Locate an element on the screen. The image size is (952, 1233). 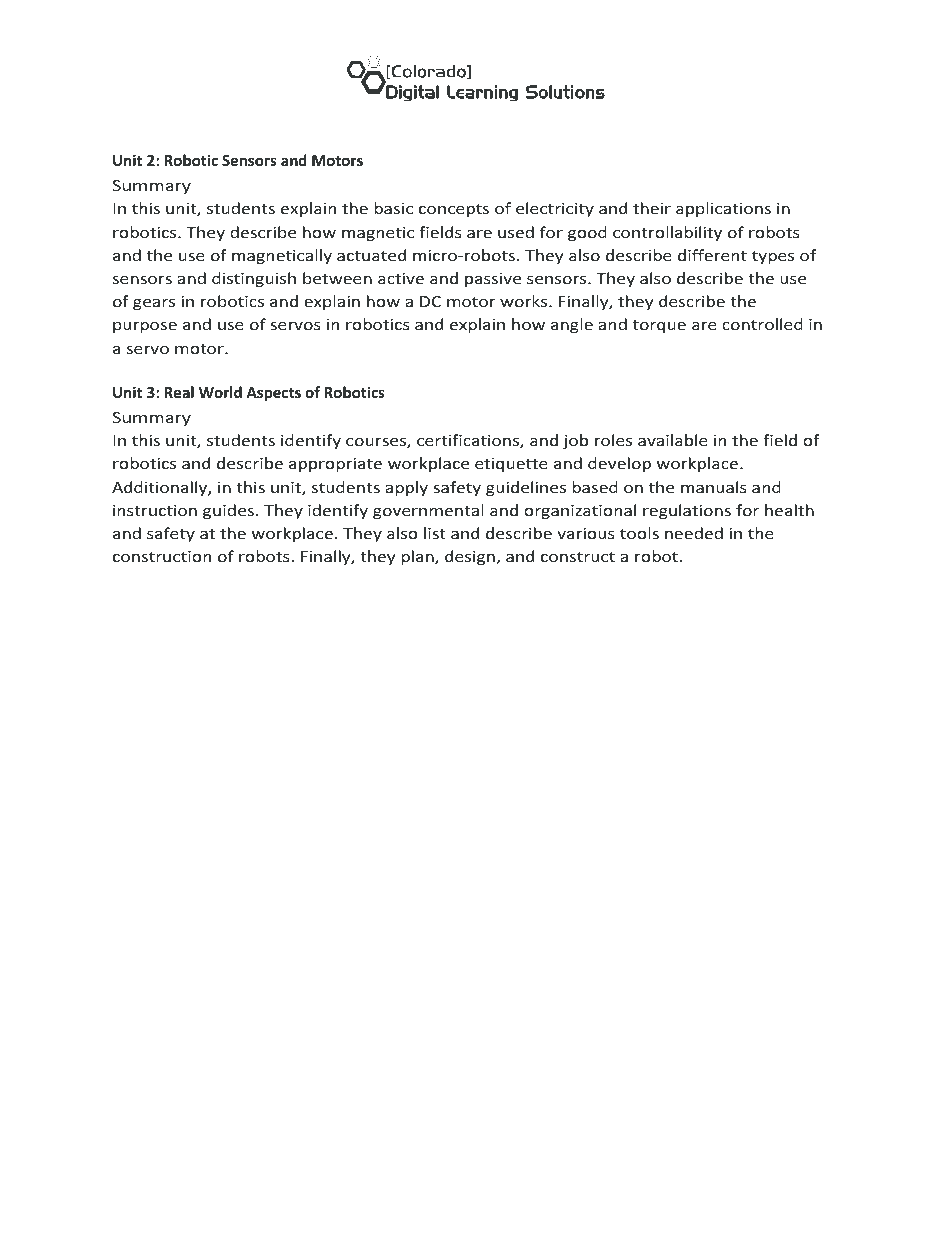
World is located at coordinates (220, 392).
